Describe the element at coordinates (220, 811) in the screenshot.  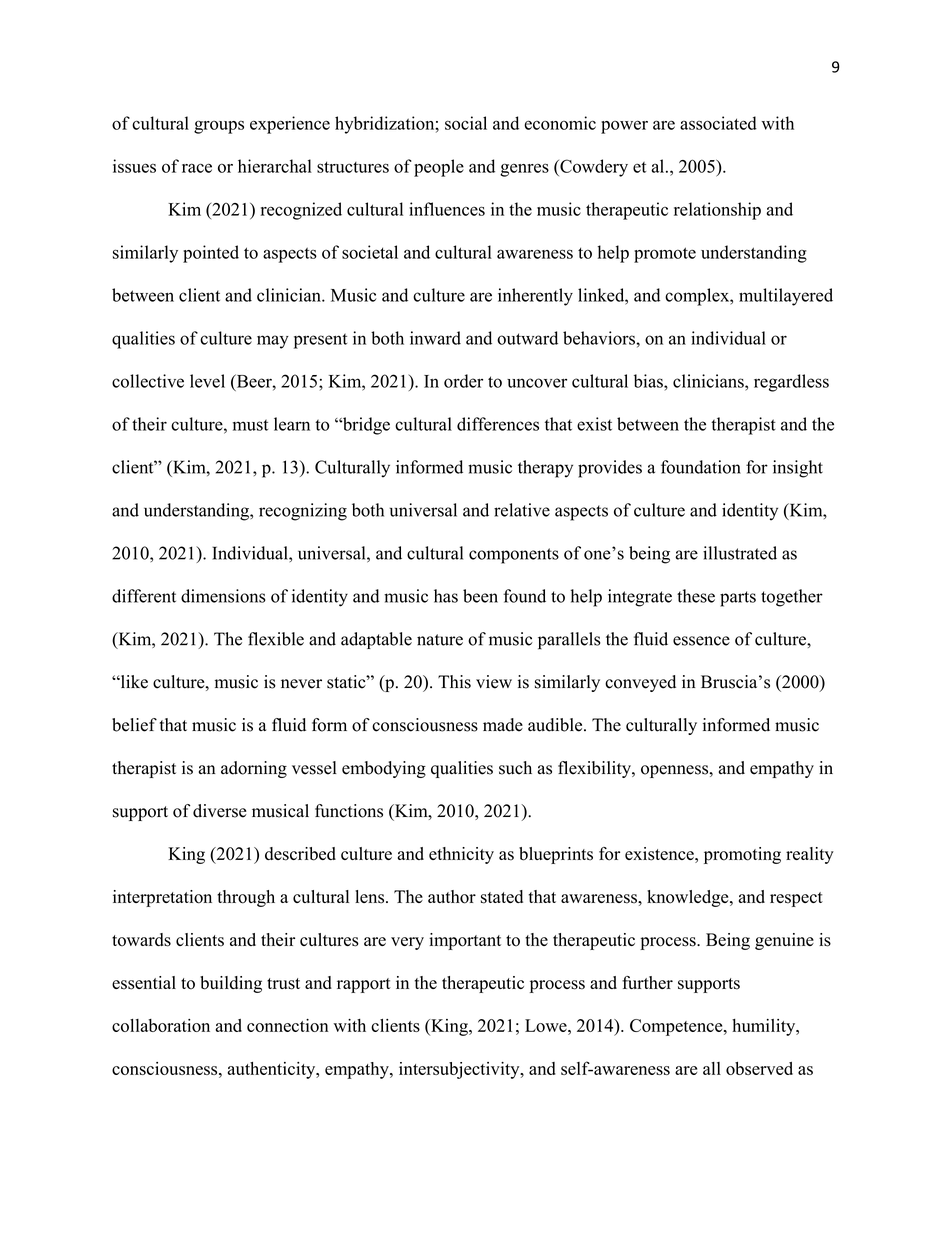
I see `diverse` at that location.
